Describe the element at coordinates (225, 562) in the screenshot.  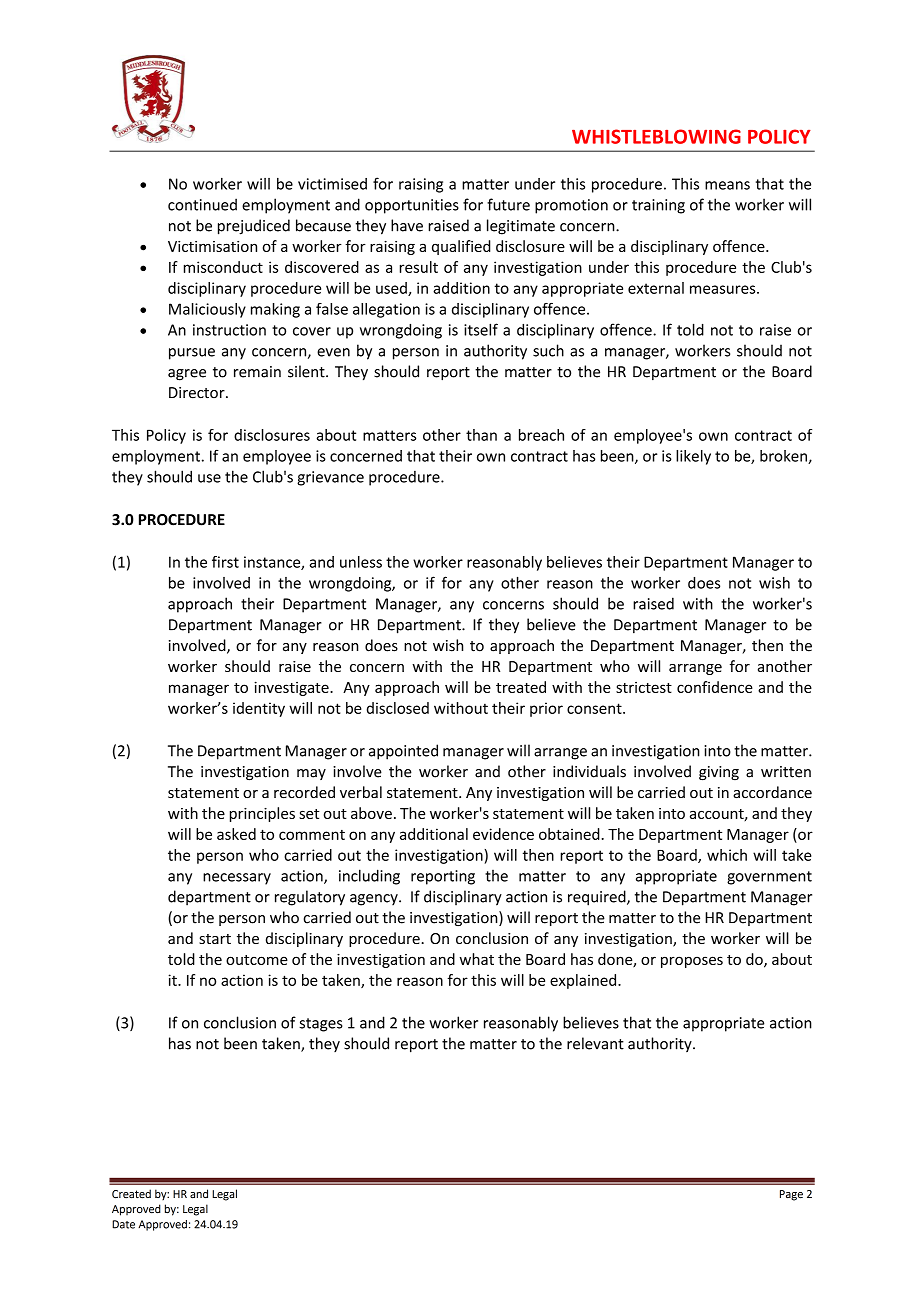
I see `first` at that location.
